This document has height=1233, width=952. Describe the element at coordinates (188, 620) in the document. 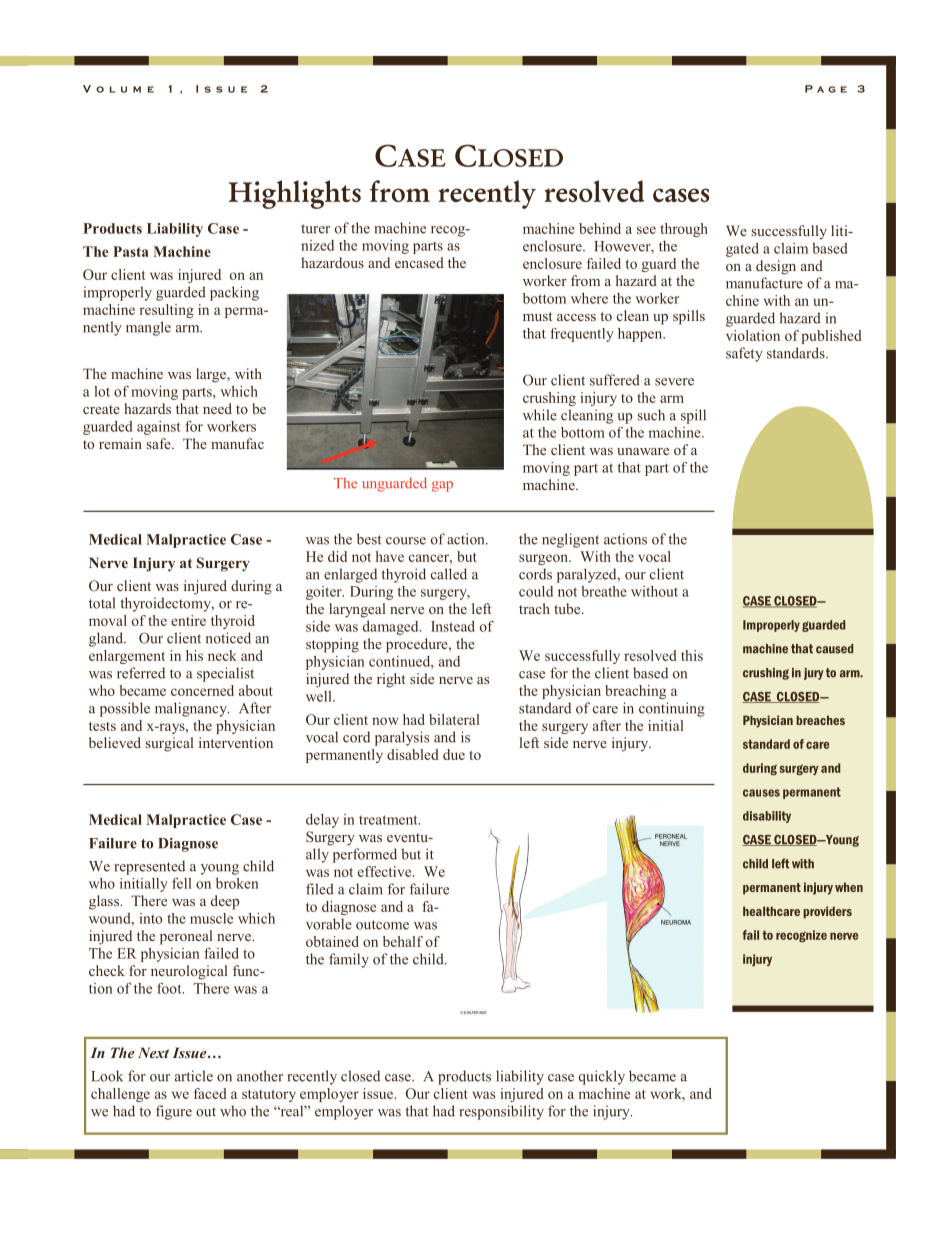

I see `entire` at that location.
